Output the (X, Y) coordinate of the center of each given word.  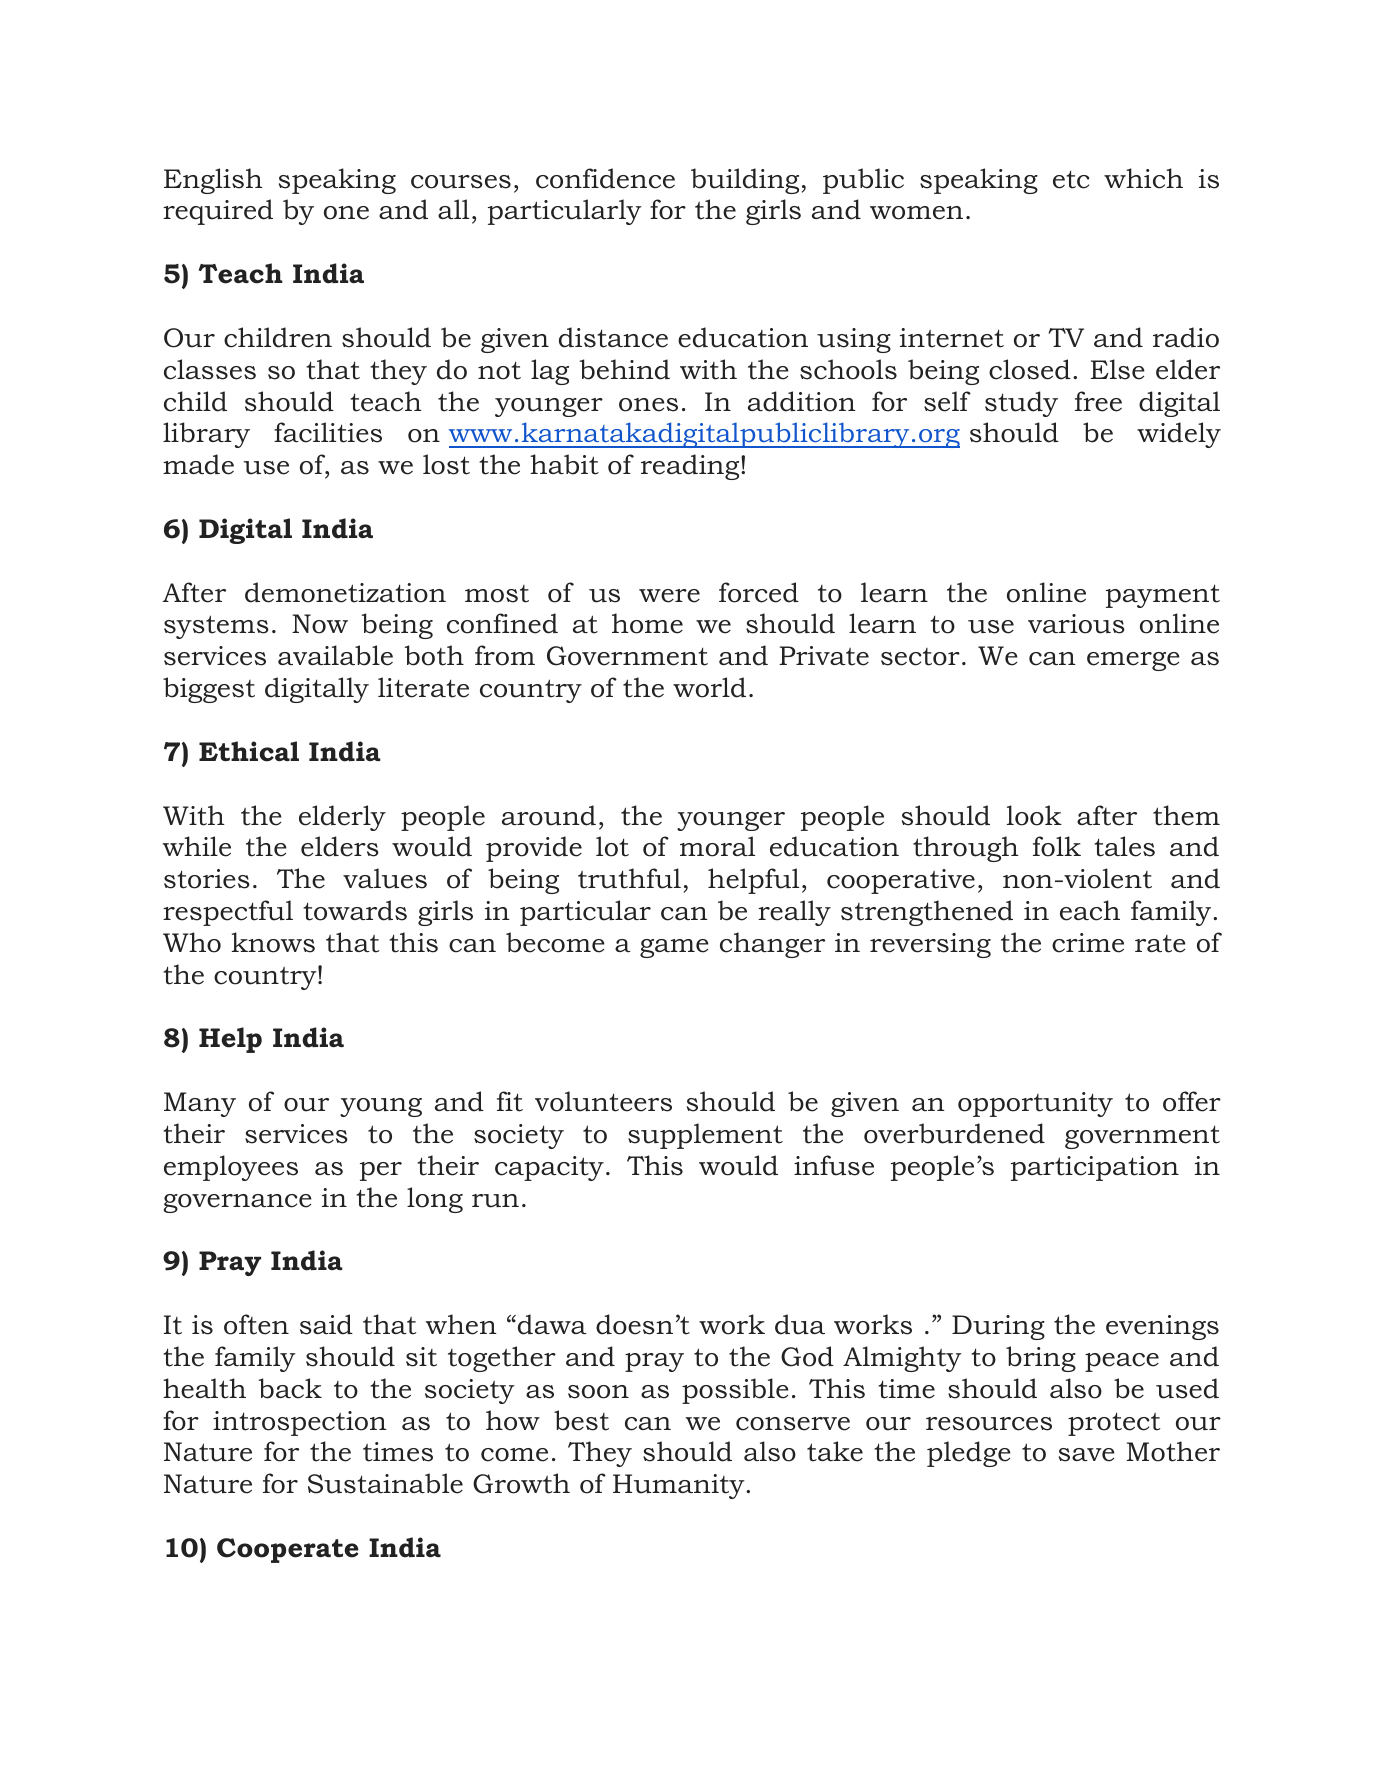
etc (1071, 179)
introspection (300, 1423)
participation (1095, 1168)
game (674, 948)
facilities (328, 432)
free (1098, 401)
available (335, 655)
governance (237, 1203)
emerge (1133, 661)
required (218, 212)
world (709, 687)
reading (691, 467)
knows (273, 942)
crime (1088, 943)
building (745, 181)
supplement (705, 1136)
